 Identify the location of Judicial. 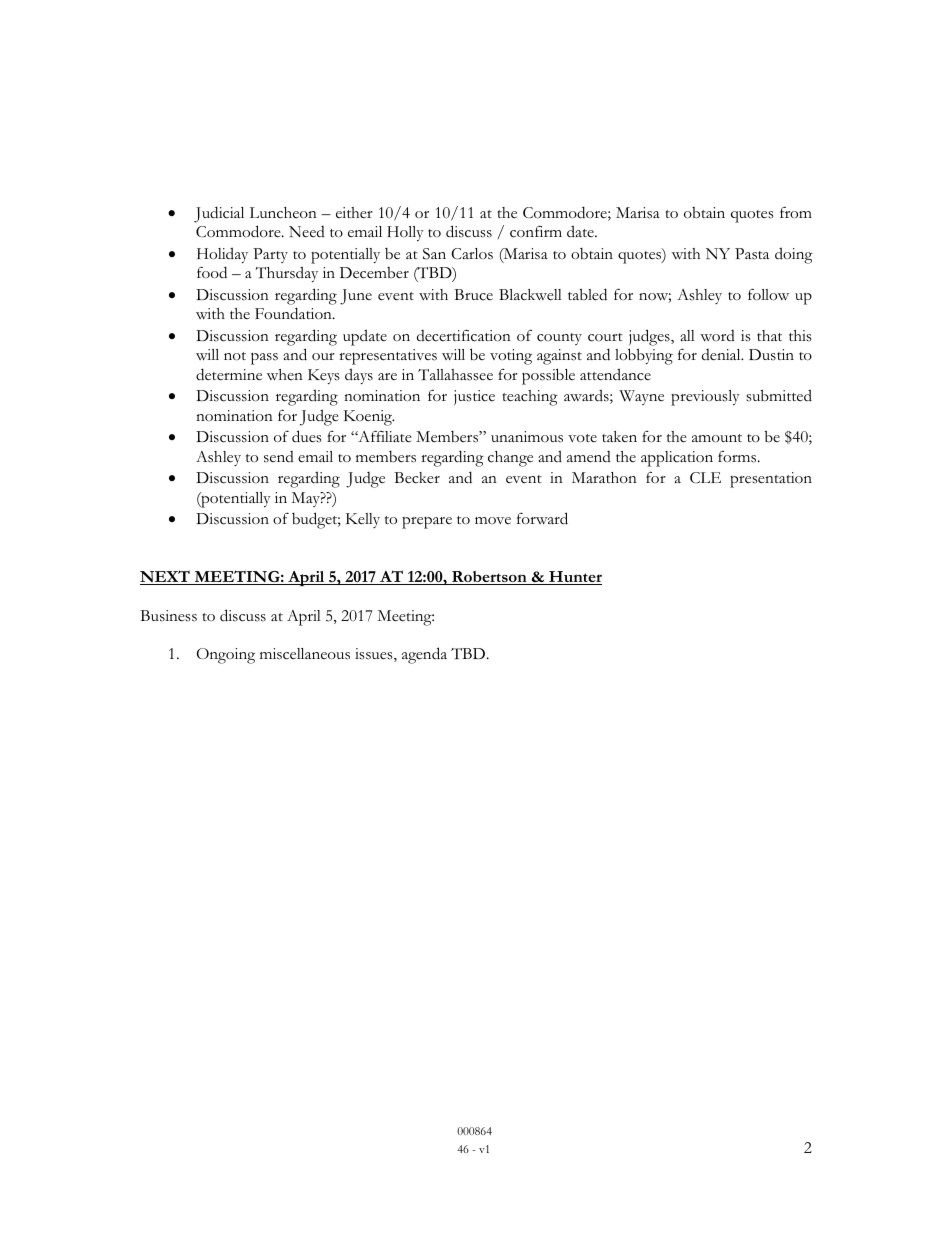
(219, 214).
